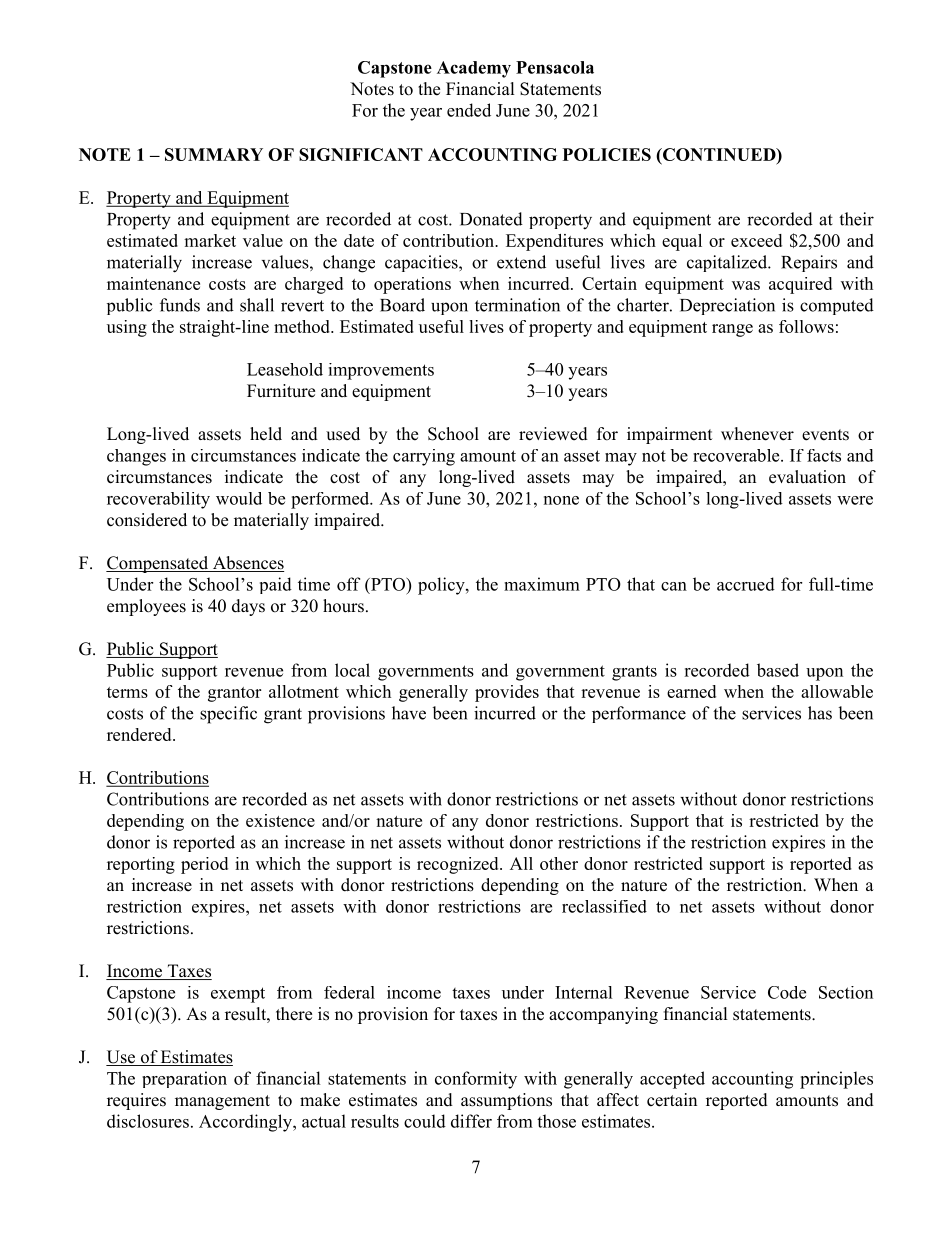  Describe the element at coordinates (517, 305) in the screenshot. I see `termination` at that location.
